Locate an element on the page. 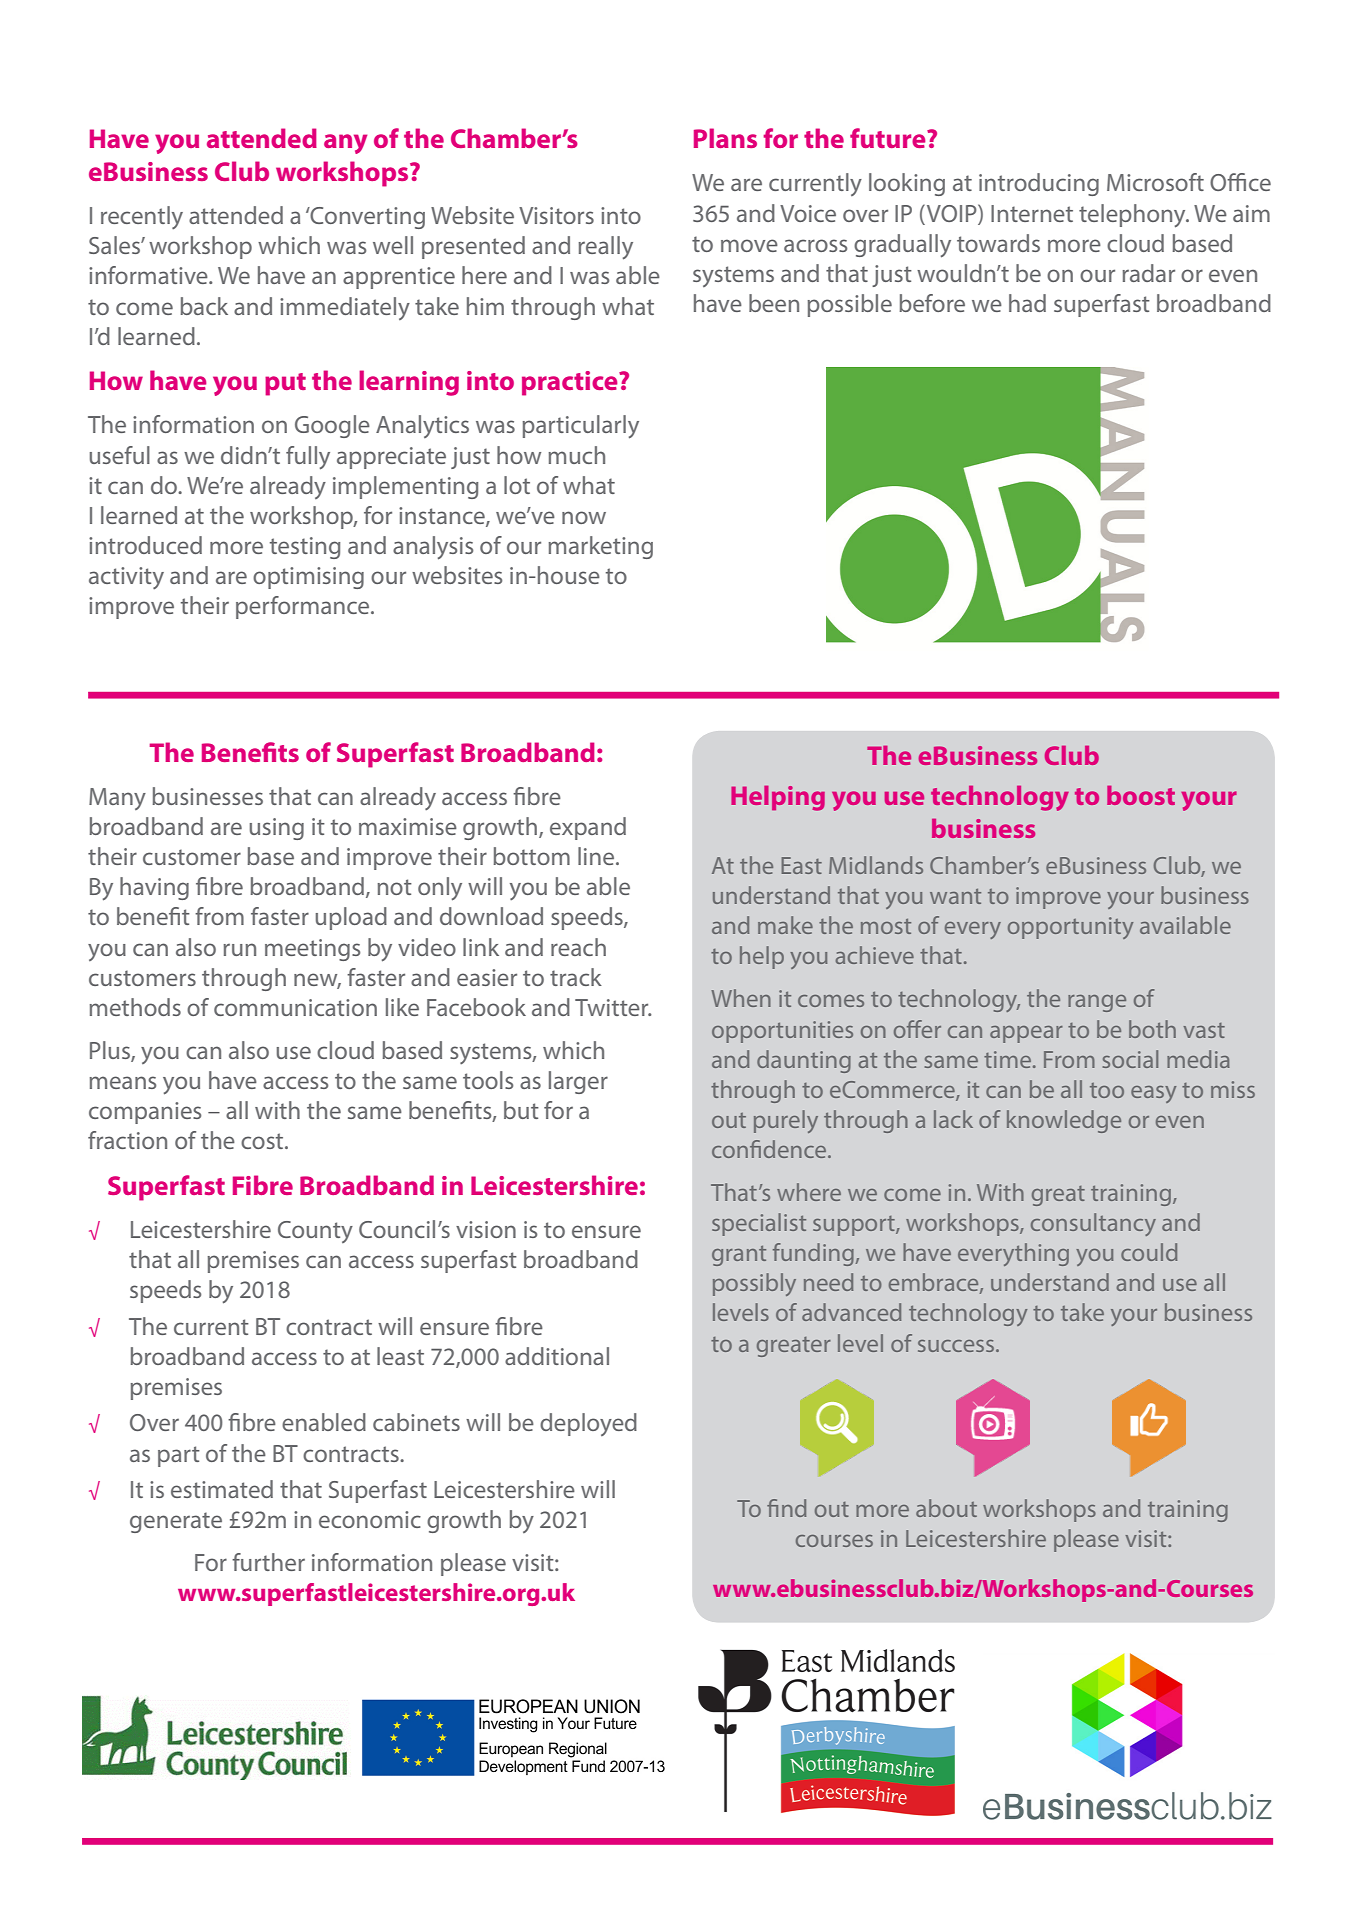 This image has height=1920, width=1357. consultancy is located at coordinates (1093, 1224).
